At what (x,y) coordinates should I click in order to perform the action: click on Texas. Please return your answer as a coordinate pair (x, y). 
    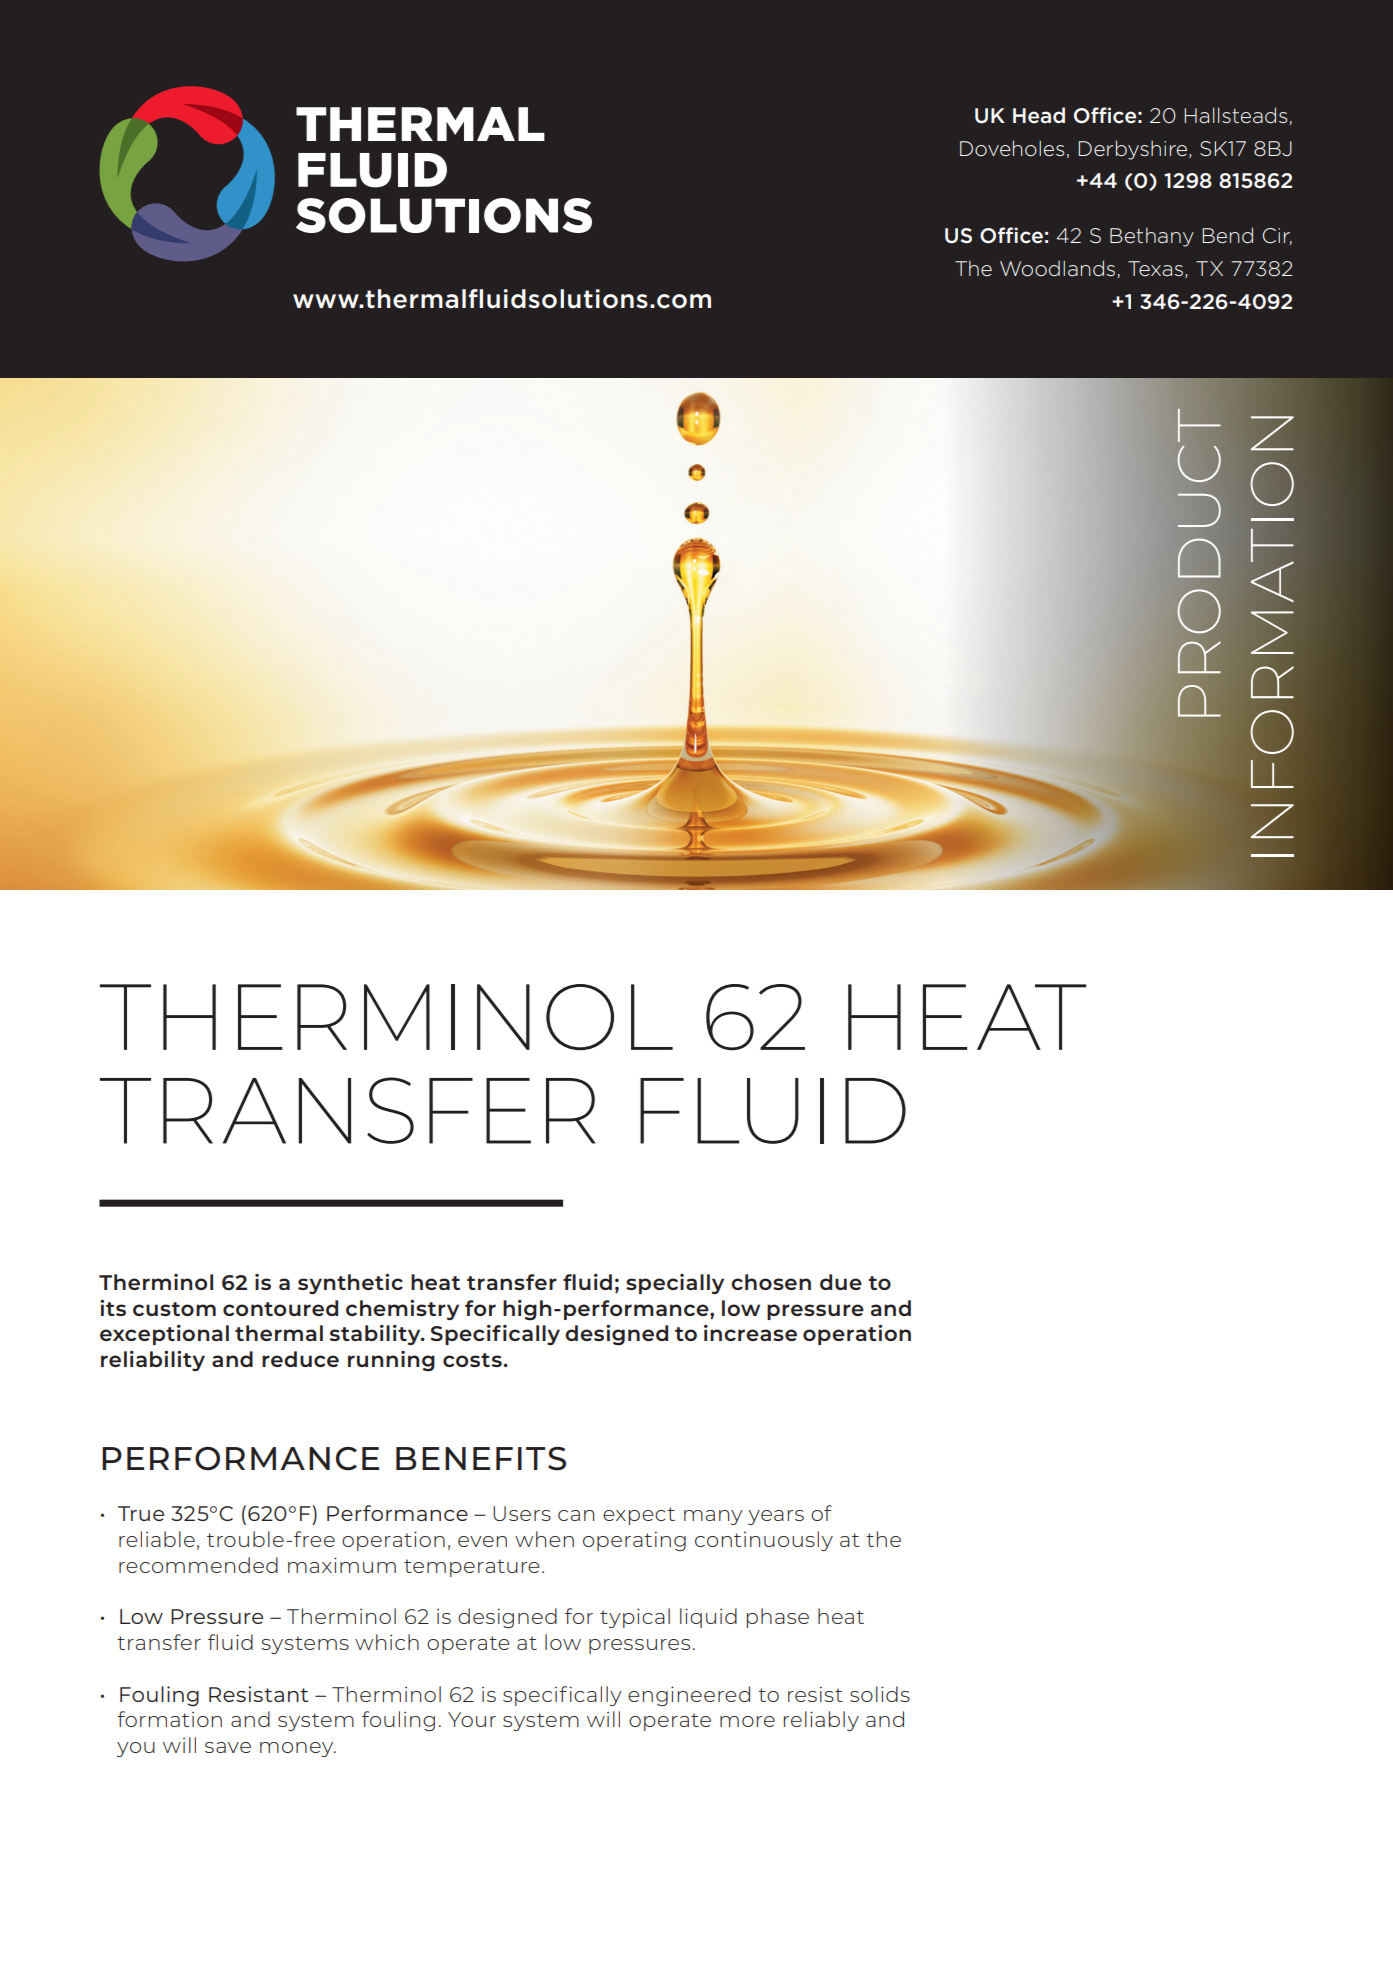
    Looking at the image, I should click on (1155, 268).
